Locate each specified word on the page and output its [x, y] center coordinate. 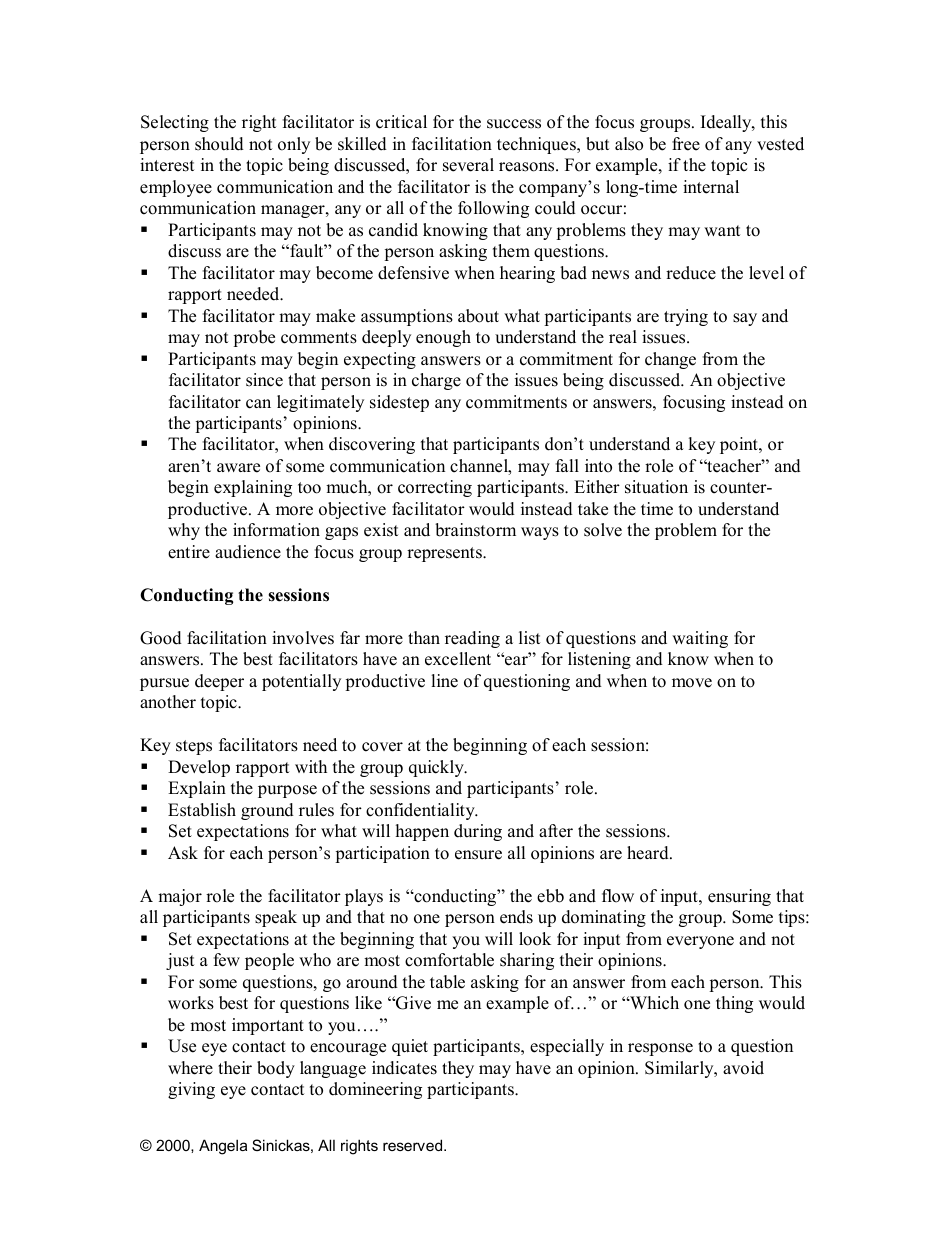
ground [267, 811]
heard [649, 853]
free [686, 144]
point [740, 445]
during [478, 832]
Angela [223, 1147]
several [468, 165]
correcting [435, 488]
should [219, 144]
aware [238, 468]
